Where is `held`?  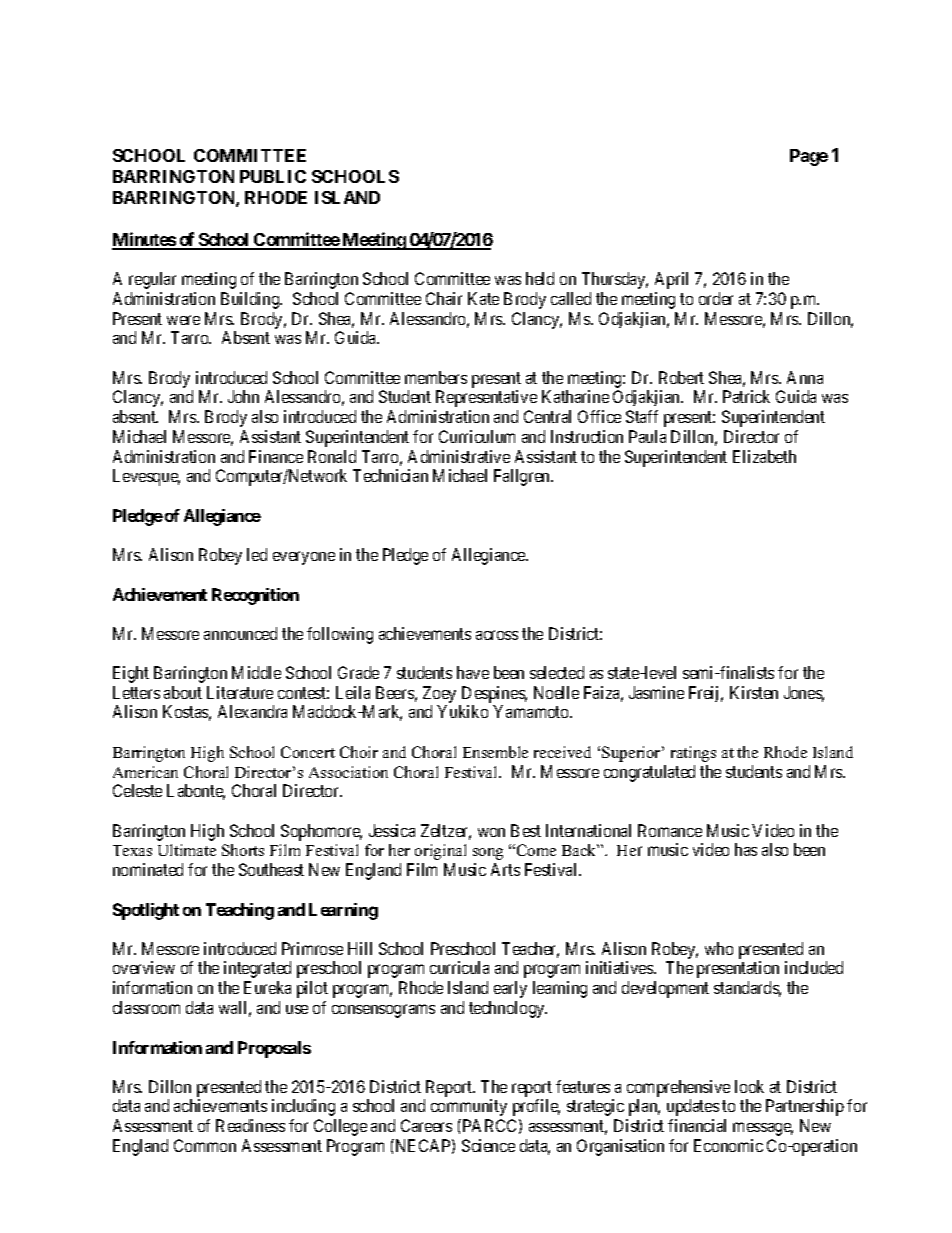
held is located at coordinates (540, 278).
